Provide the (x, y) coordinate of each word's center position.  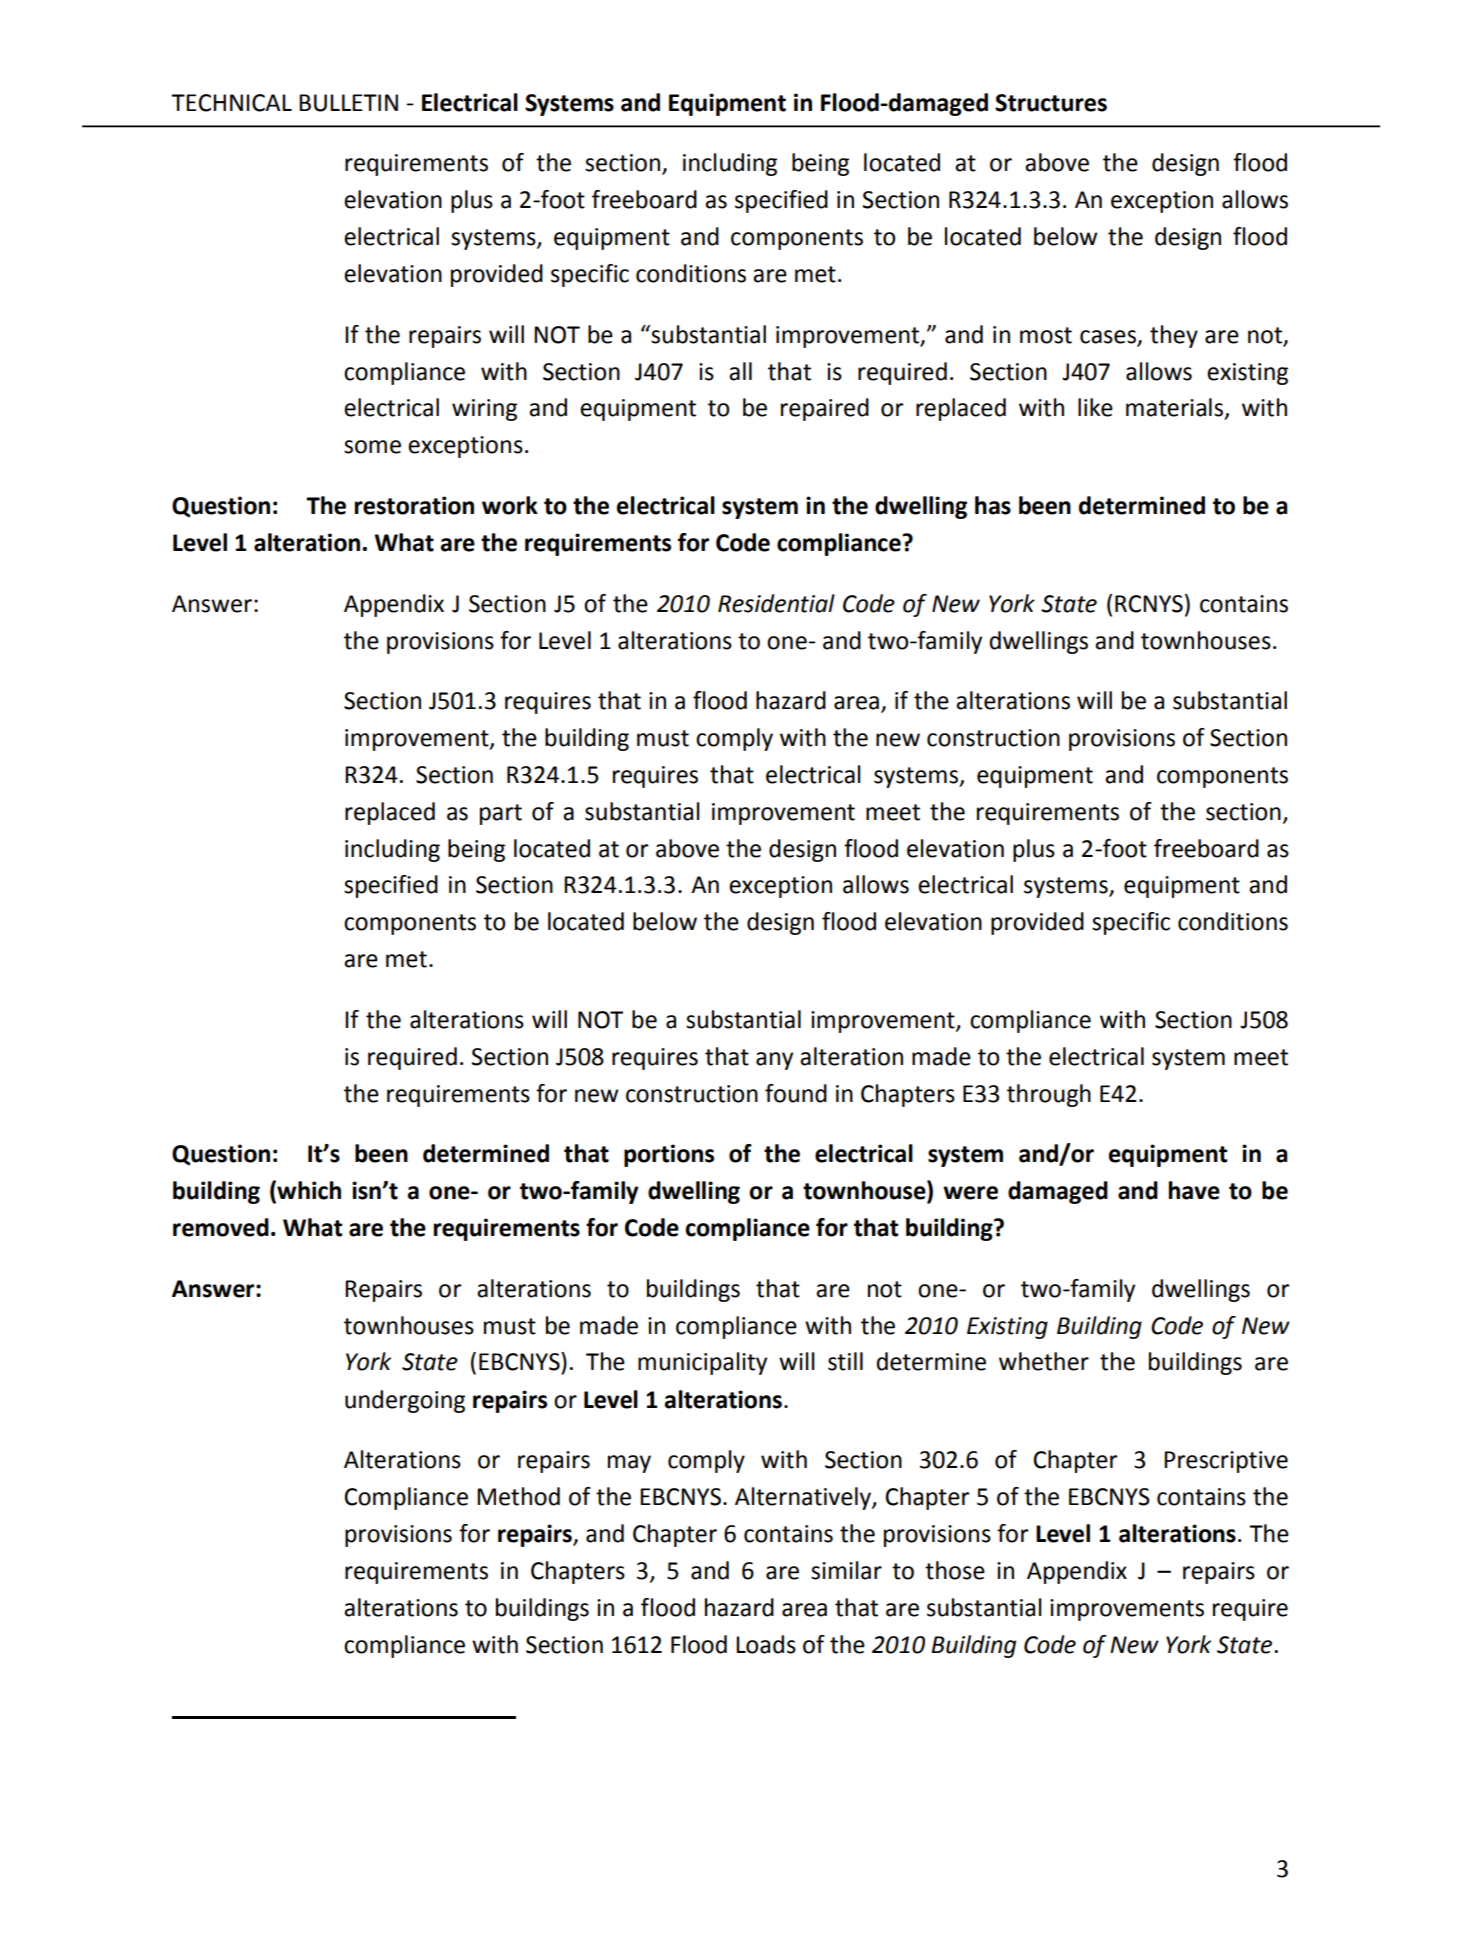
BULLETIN (348, 103)
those (955, 1570)
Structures (1051, 103)
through (1049, 1095)
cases (1108, 337)
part (501, 814)
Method (518, 1496)
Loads (766, 1644)
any (774, 1061)
